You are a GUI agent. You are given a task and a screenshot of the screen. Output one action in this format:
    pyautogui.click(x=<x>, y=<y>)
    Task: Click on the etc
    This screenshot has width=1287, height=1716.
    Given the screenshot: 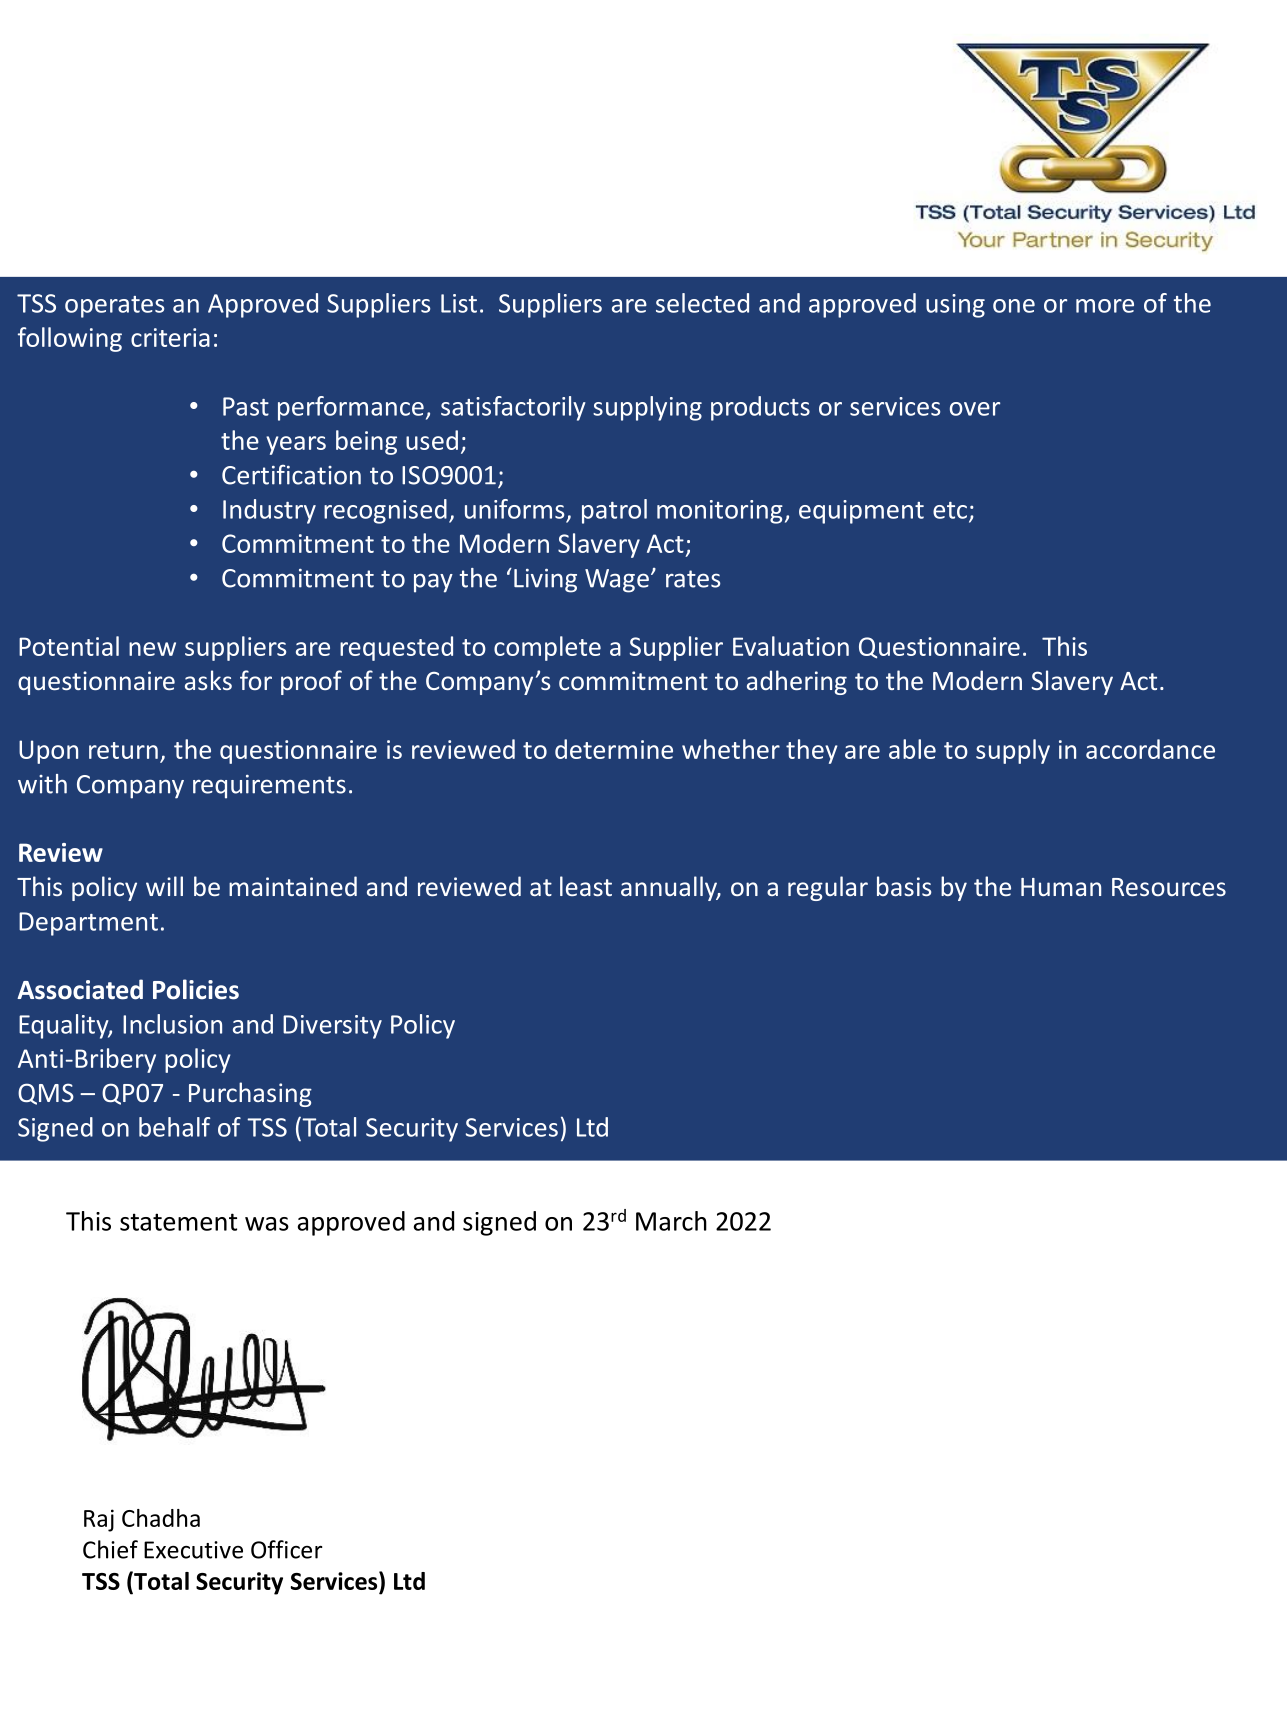 What is the action you would take?
    pyautogui.click(x=950, y=510)
